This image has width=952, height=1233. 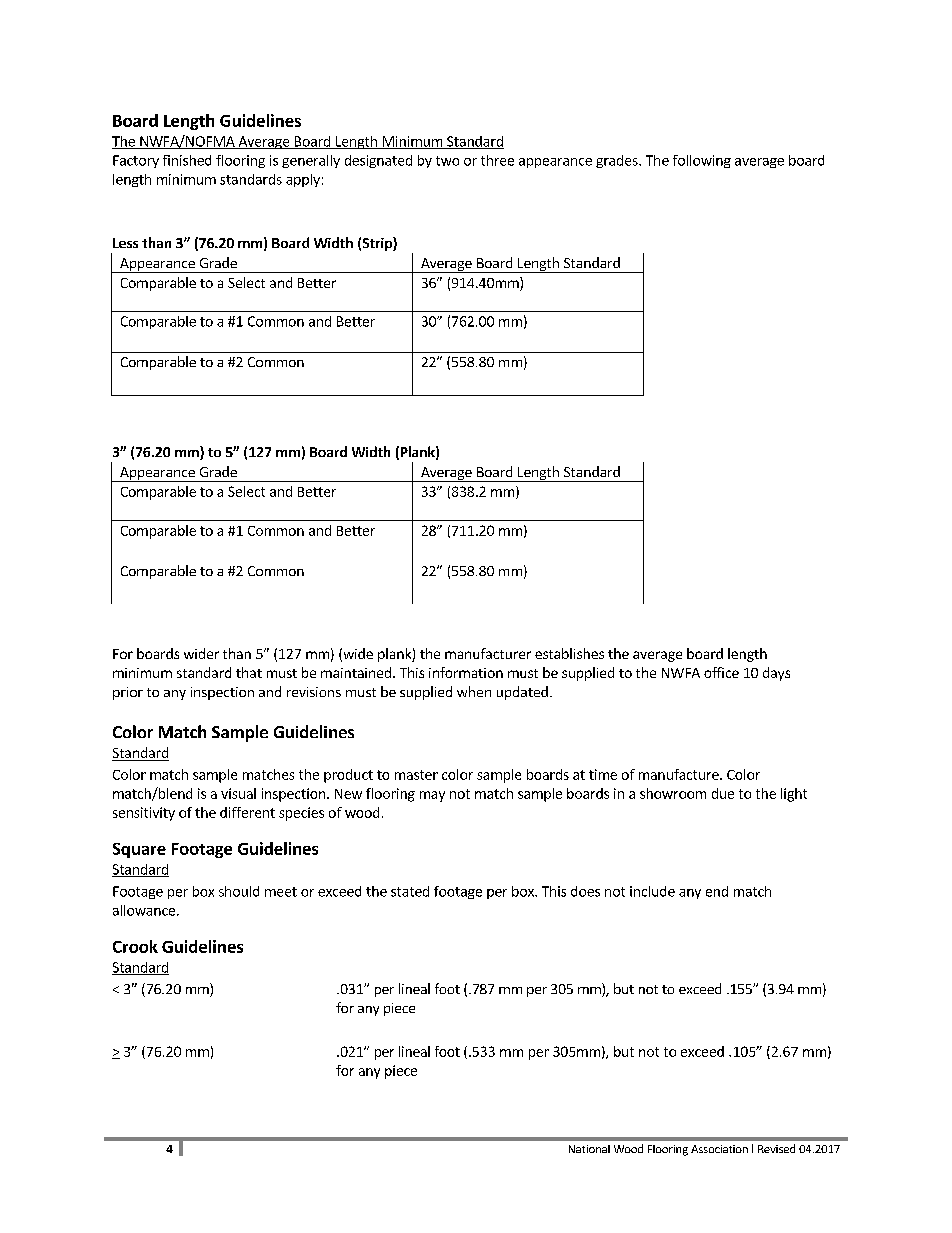 What do you see at coordinates (719, 1149) in the image?
I see `Association` at bounding box center [719, 1149].
